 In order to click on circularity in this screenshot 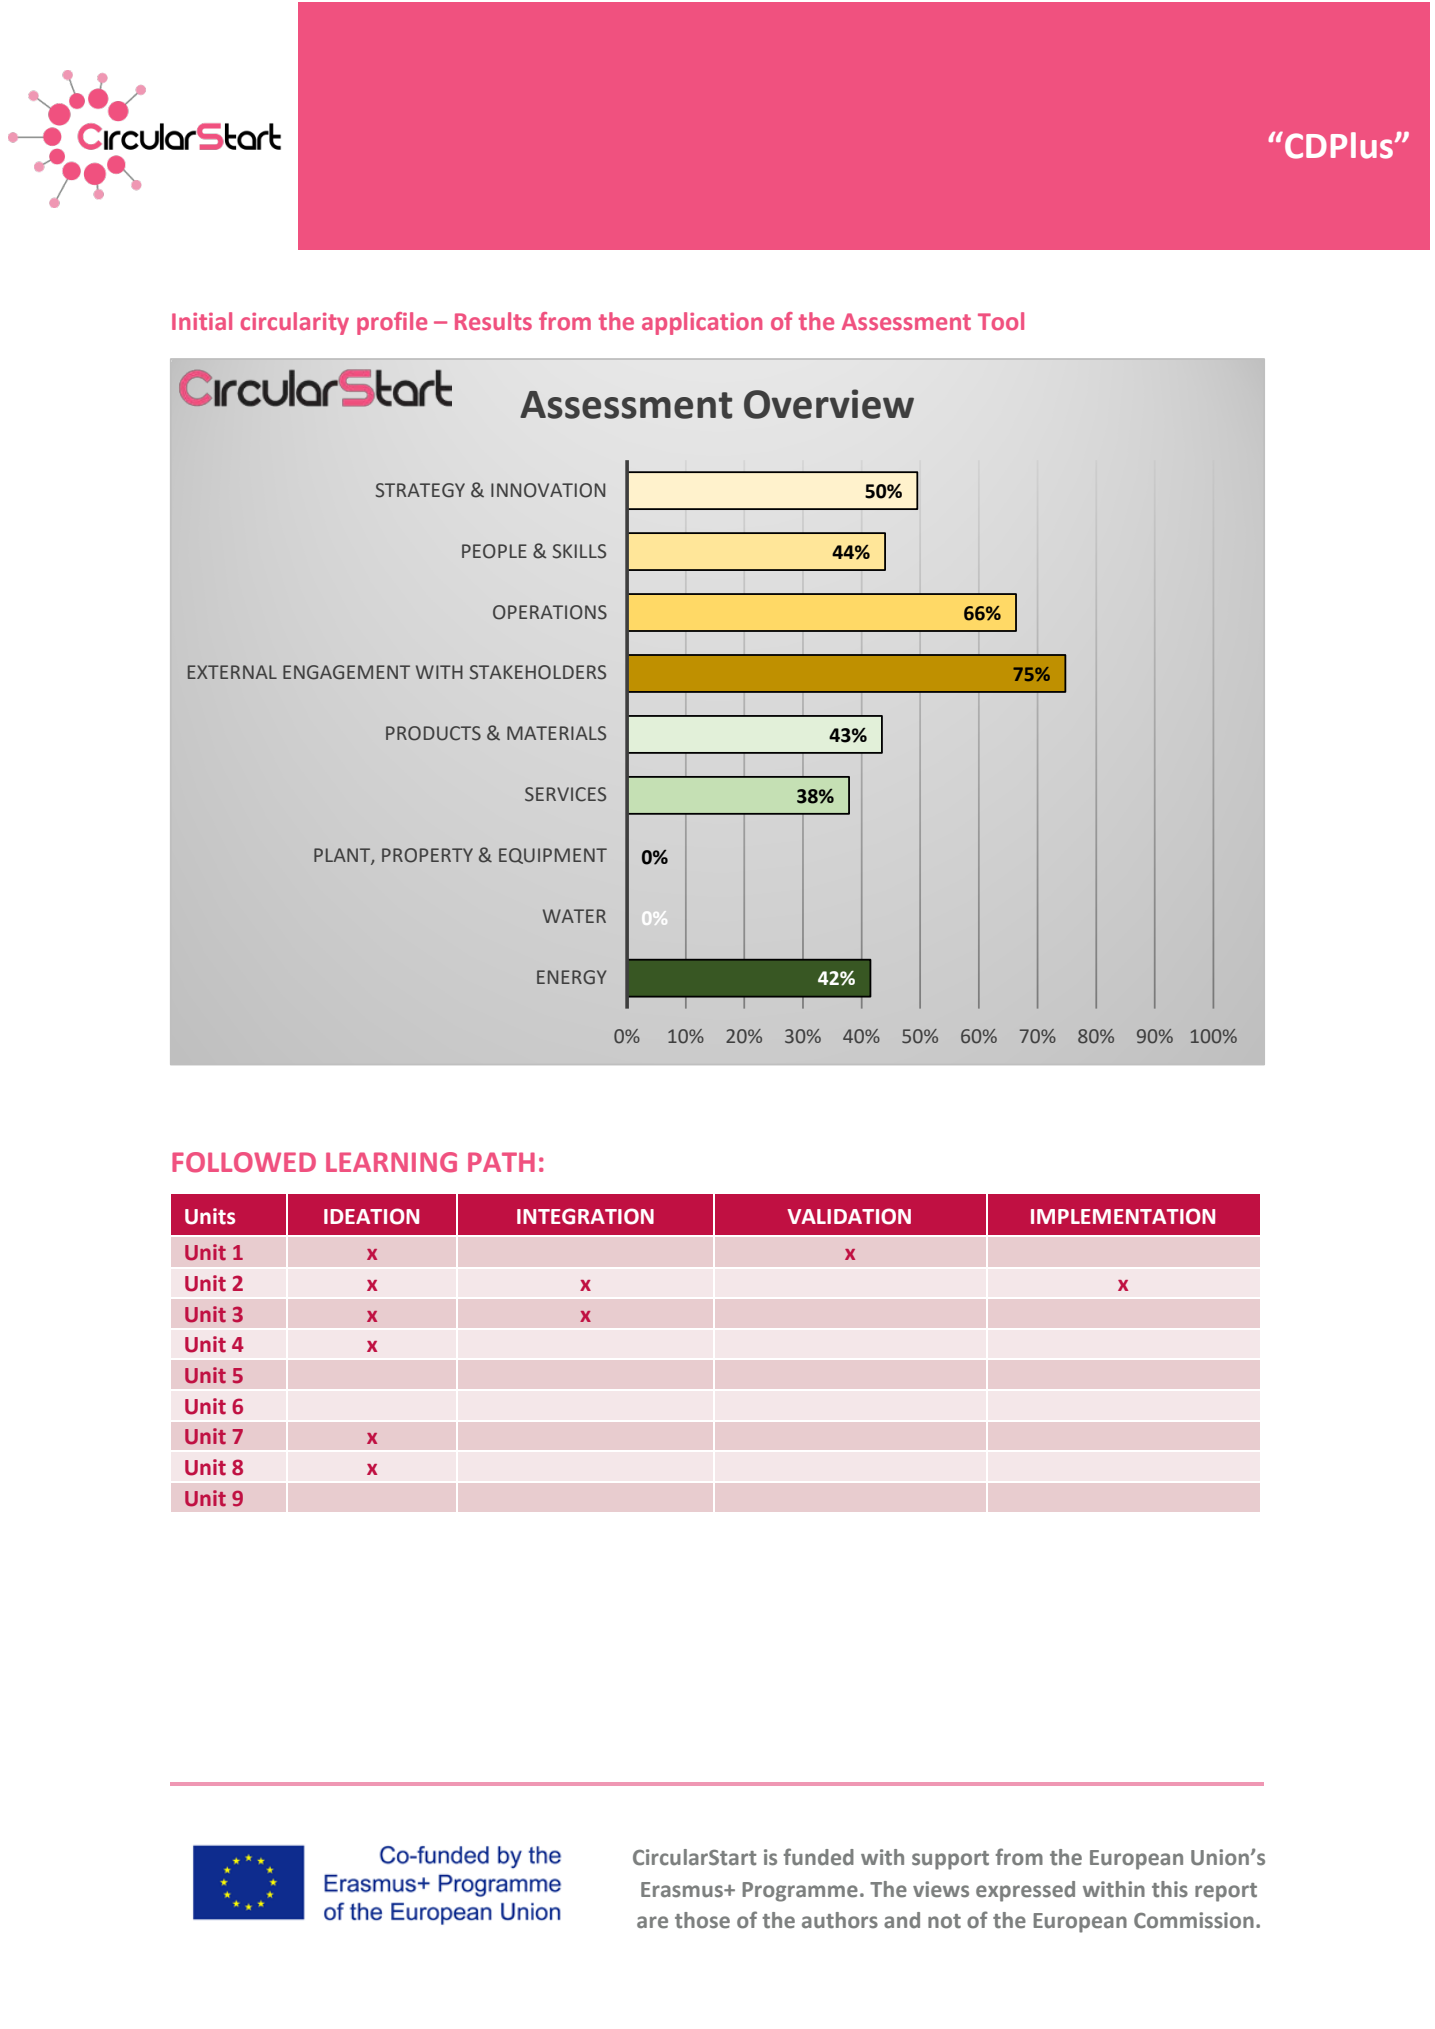, I will do `click(295, 323)`.
